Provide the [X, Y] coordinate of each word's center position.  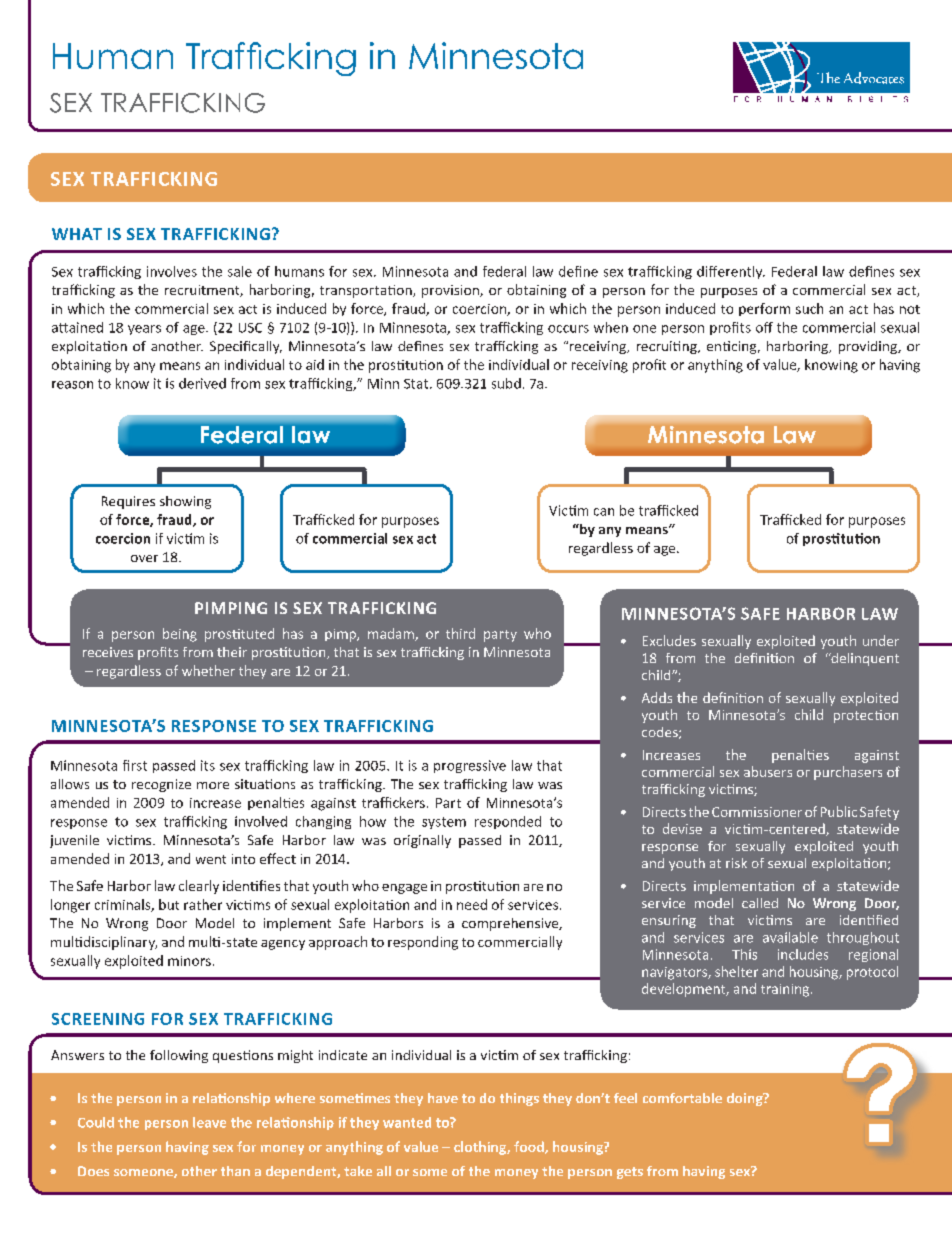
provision [451, 291]
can [604, 512]
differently [731, 272]
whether [208, 670]
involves [172, 271]
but [169, 904]
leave [209, 1122]
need [472, 904]
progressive [470, 766]
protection [866, 716]
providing [869, 347]
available [790, 937]
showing [185, 502]
